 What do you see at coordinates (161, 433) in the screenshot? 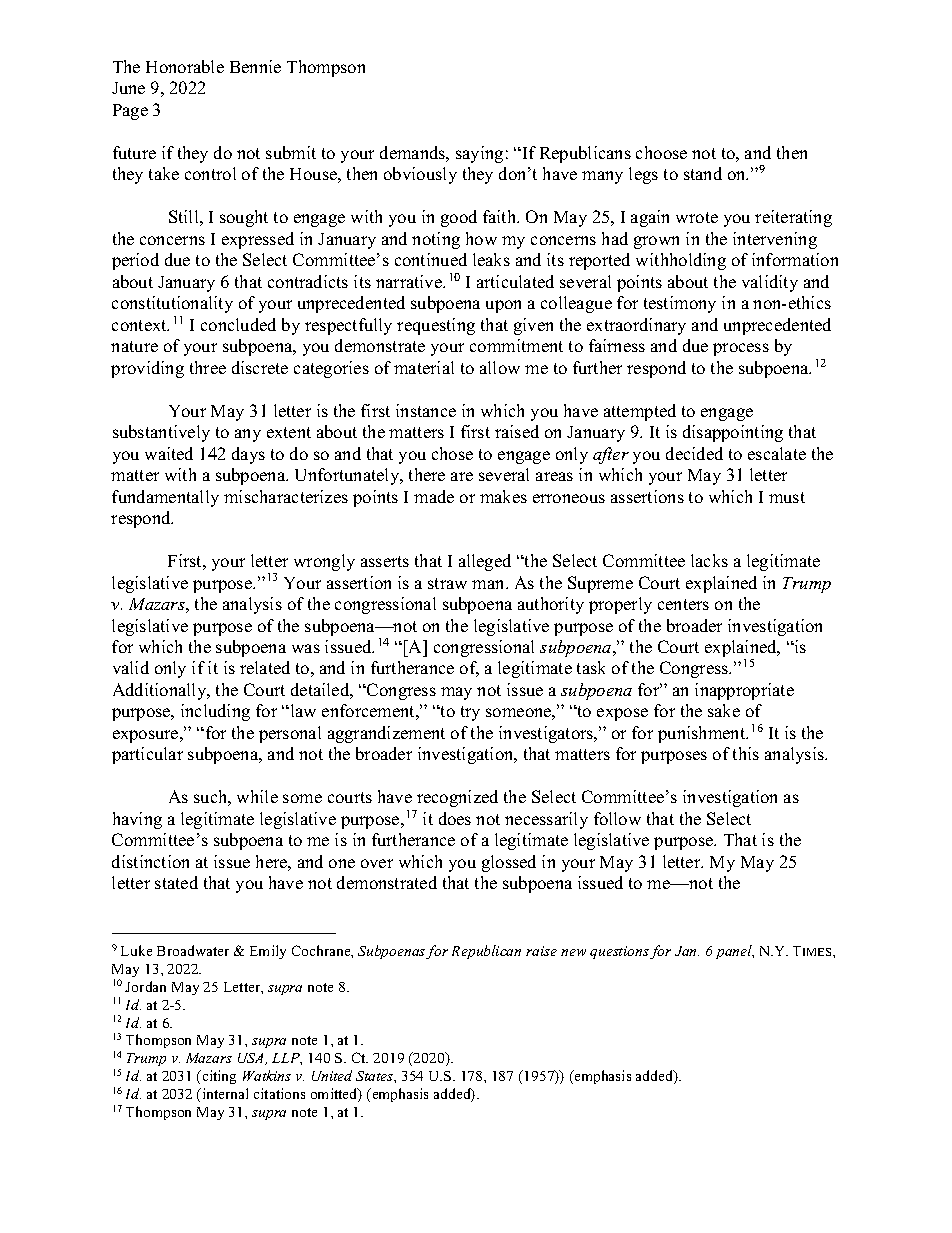
I see `substantively` at bounding box center [161, 433].
